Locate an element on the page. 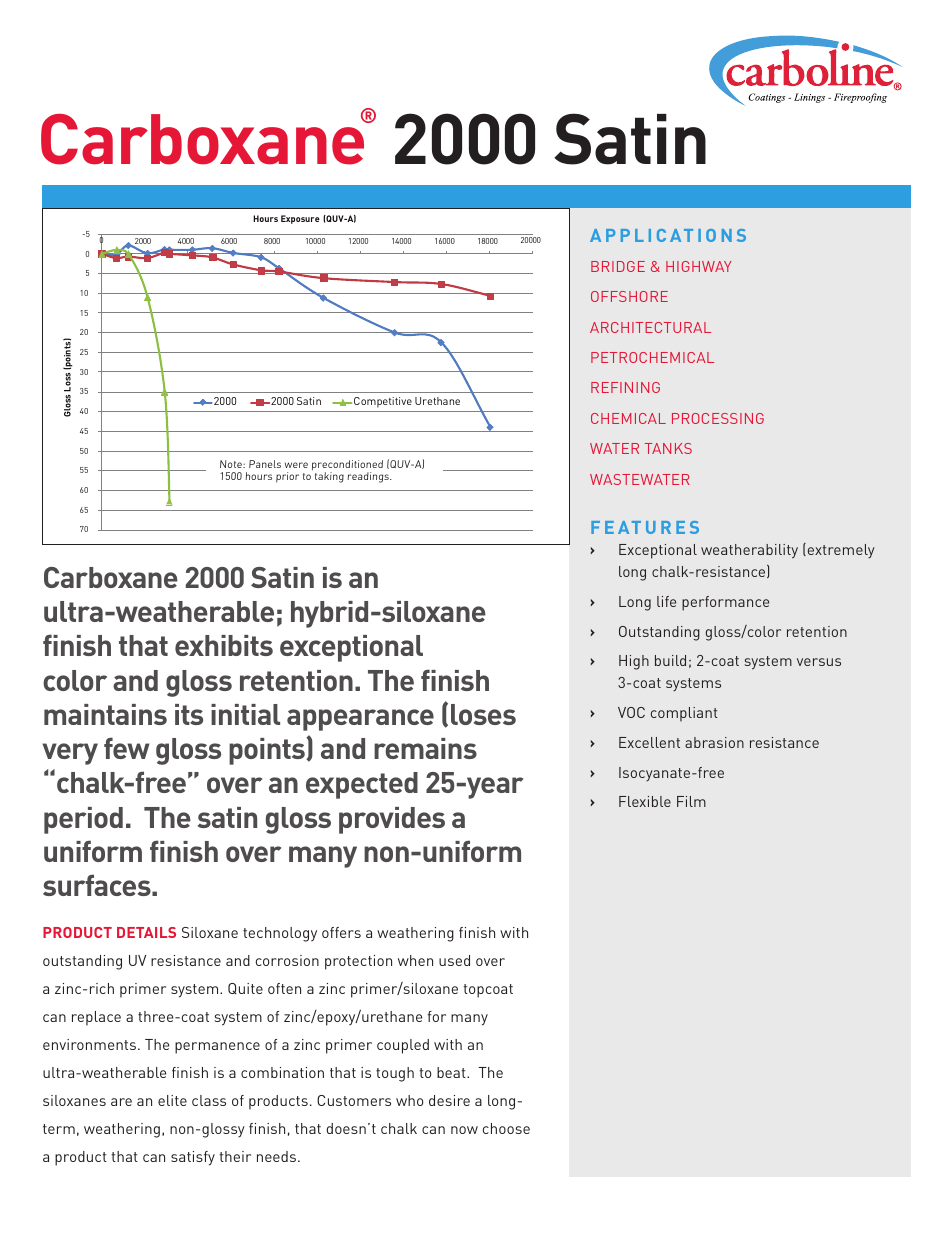  elite is located at coordinates (172, 1100).
